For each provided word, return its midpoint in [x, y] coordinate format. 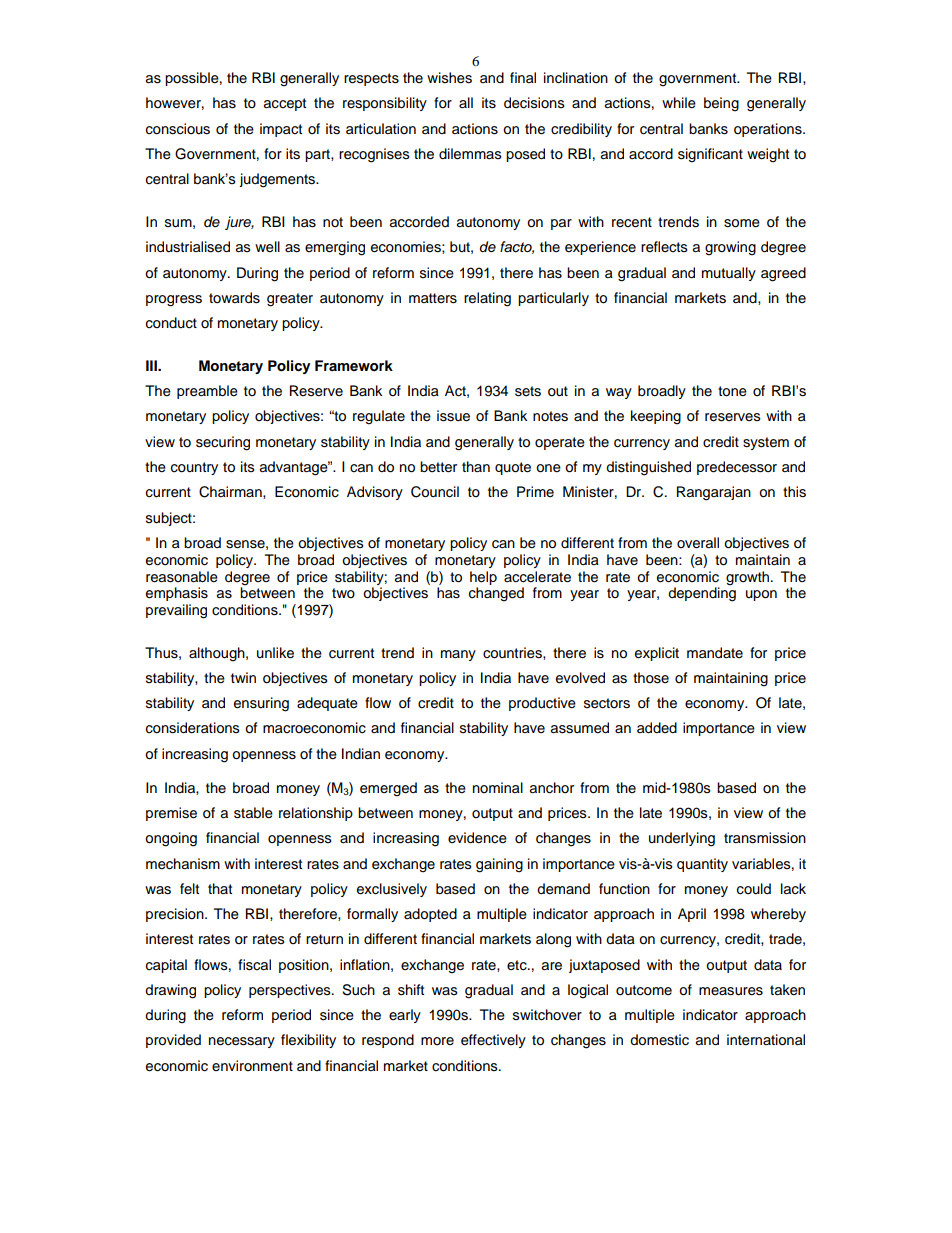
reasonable [182, 577]
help [483, 578]
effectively [493, 1041]
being [721, 104]
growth [747, 578]
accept [285, 104]
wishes [449, 78]
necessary [242, 1042]
